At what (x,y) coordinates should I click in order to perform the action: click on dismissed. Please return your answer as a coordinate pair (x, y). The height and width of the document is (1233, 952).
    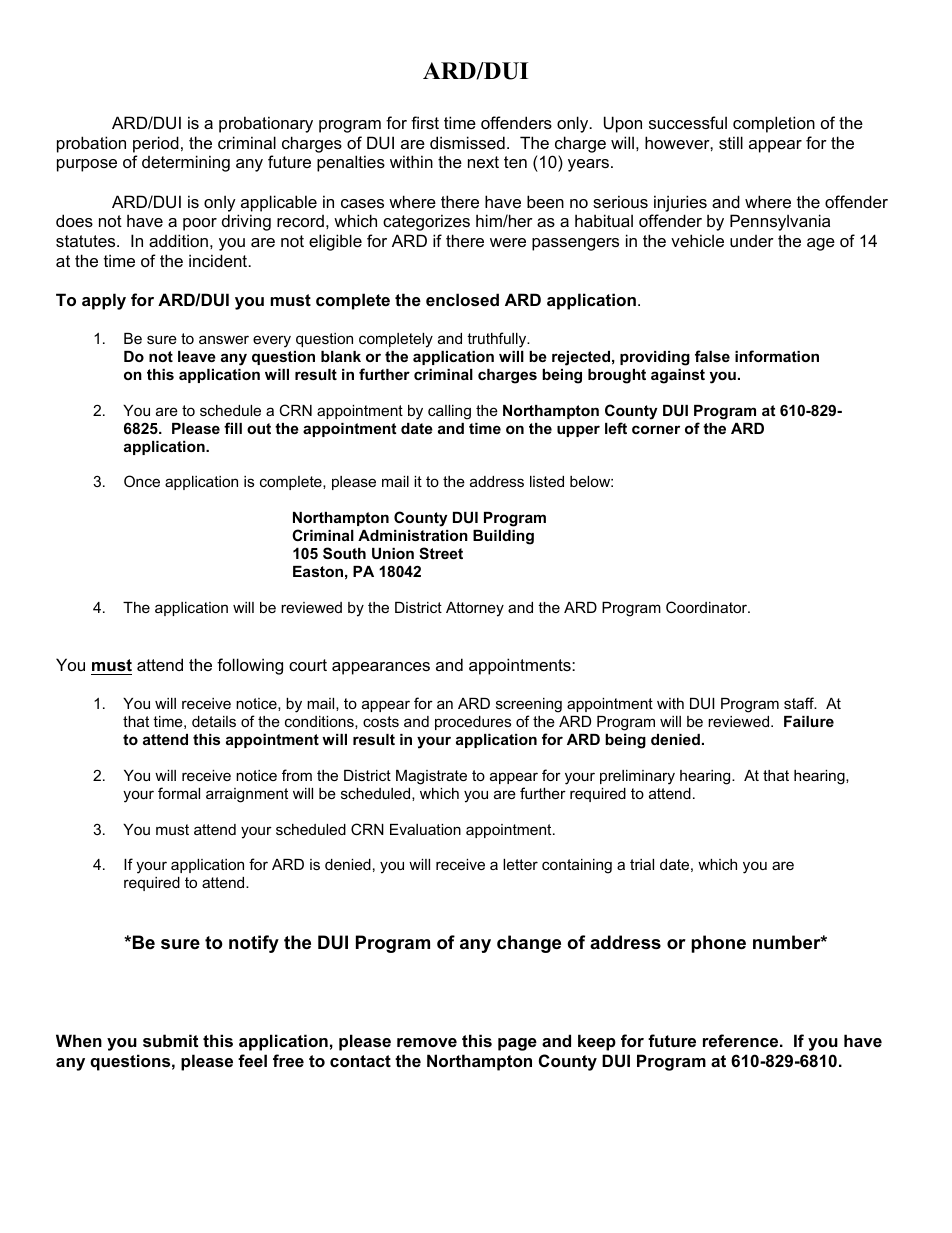
    Looking at the image, I should click on (467, 142).
